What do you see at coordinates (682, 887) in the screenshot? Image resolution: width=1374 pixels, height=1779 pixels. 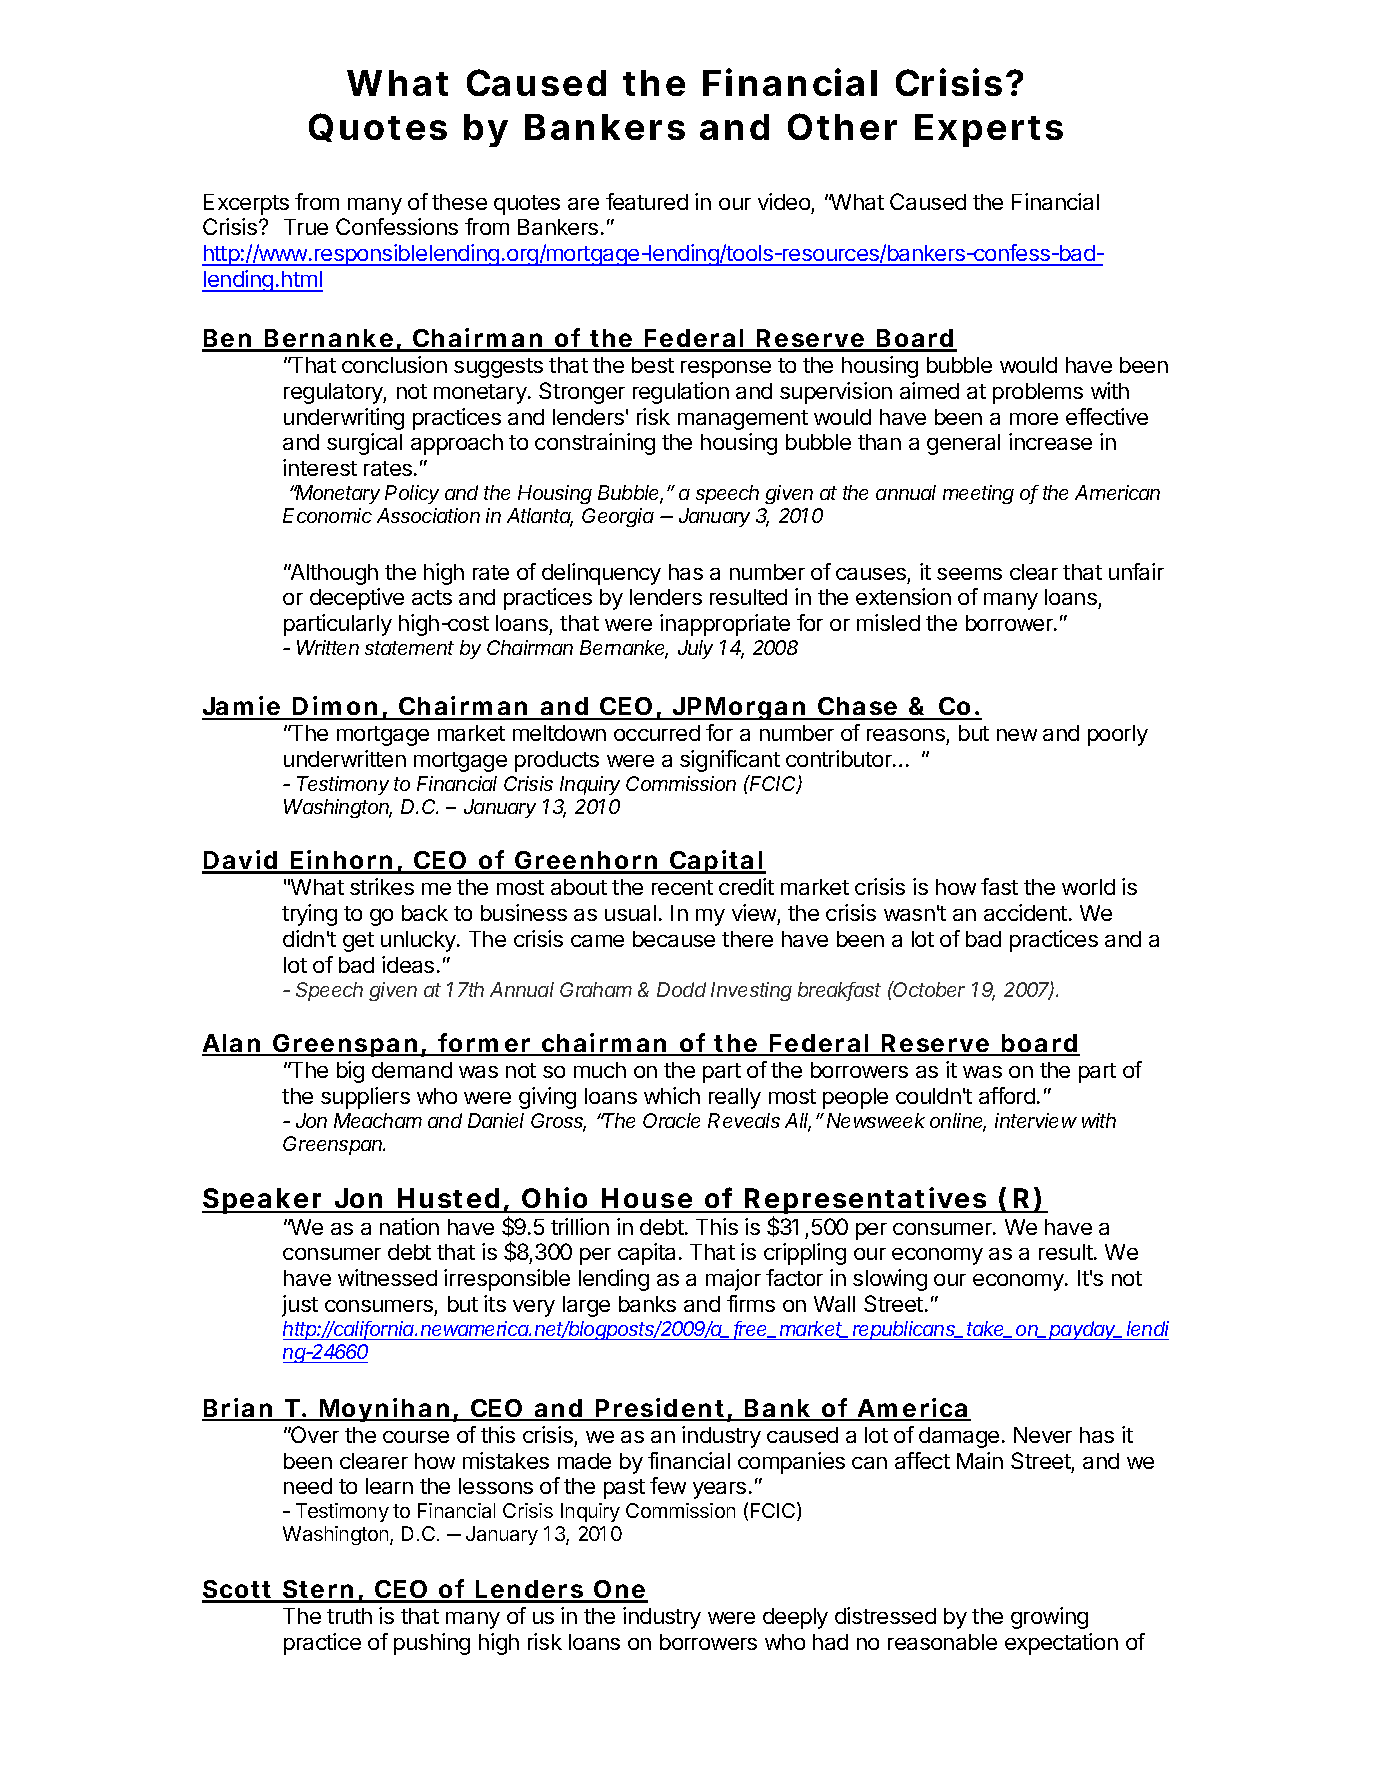 I see `recent` at bounding box center [682, 887].
